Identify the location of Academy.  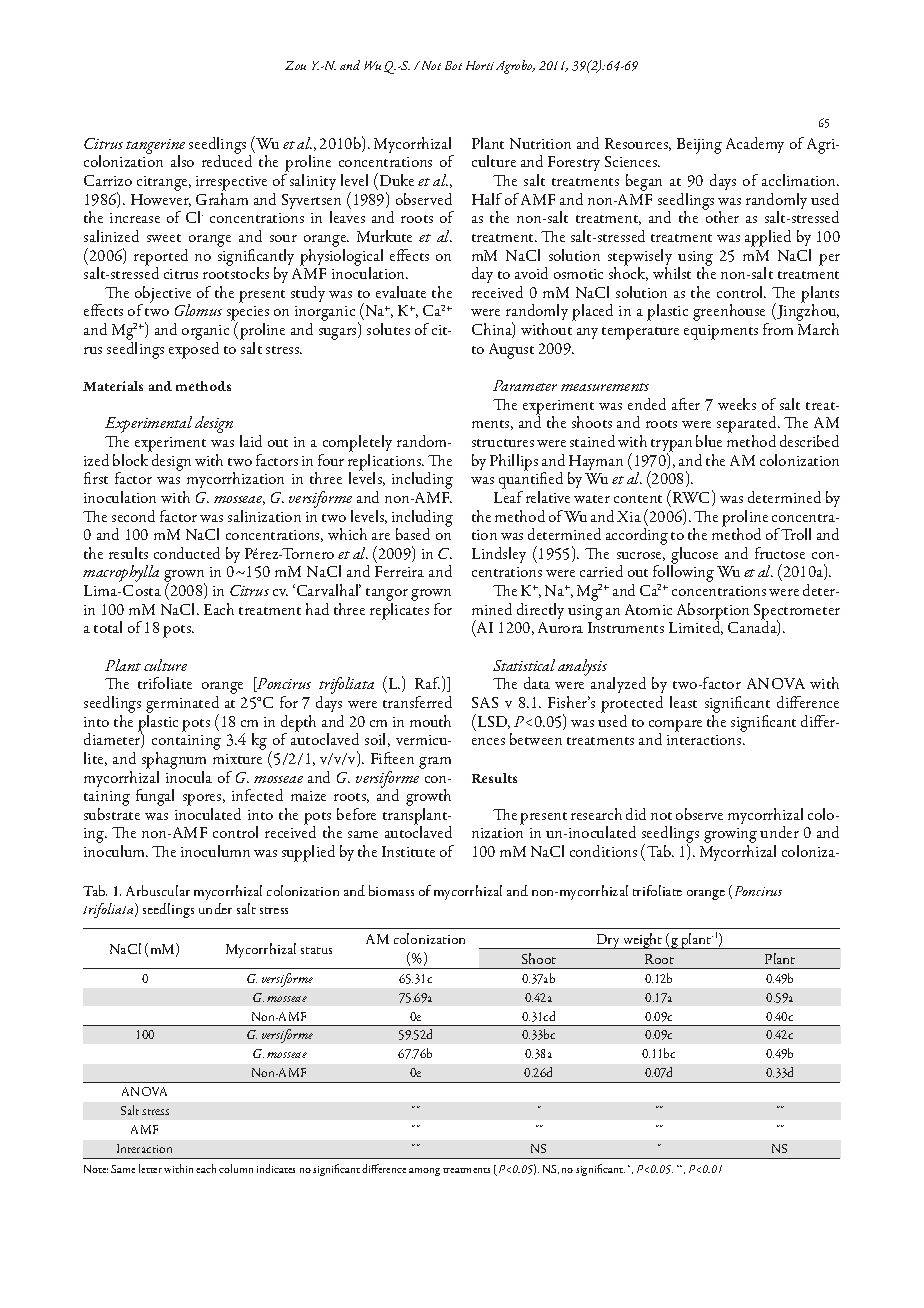
(755, 145).
